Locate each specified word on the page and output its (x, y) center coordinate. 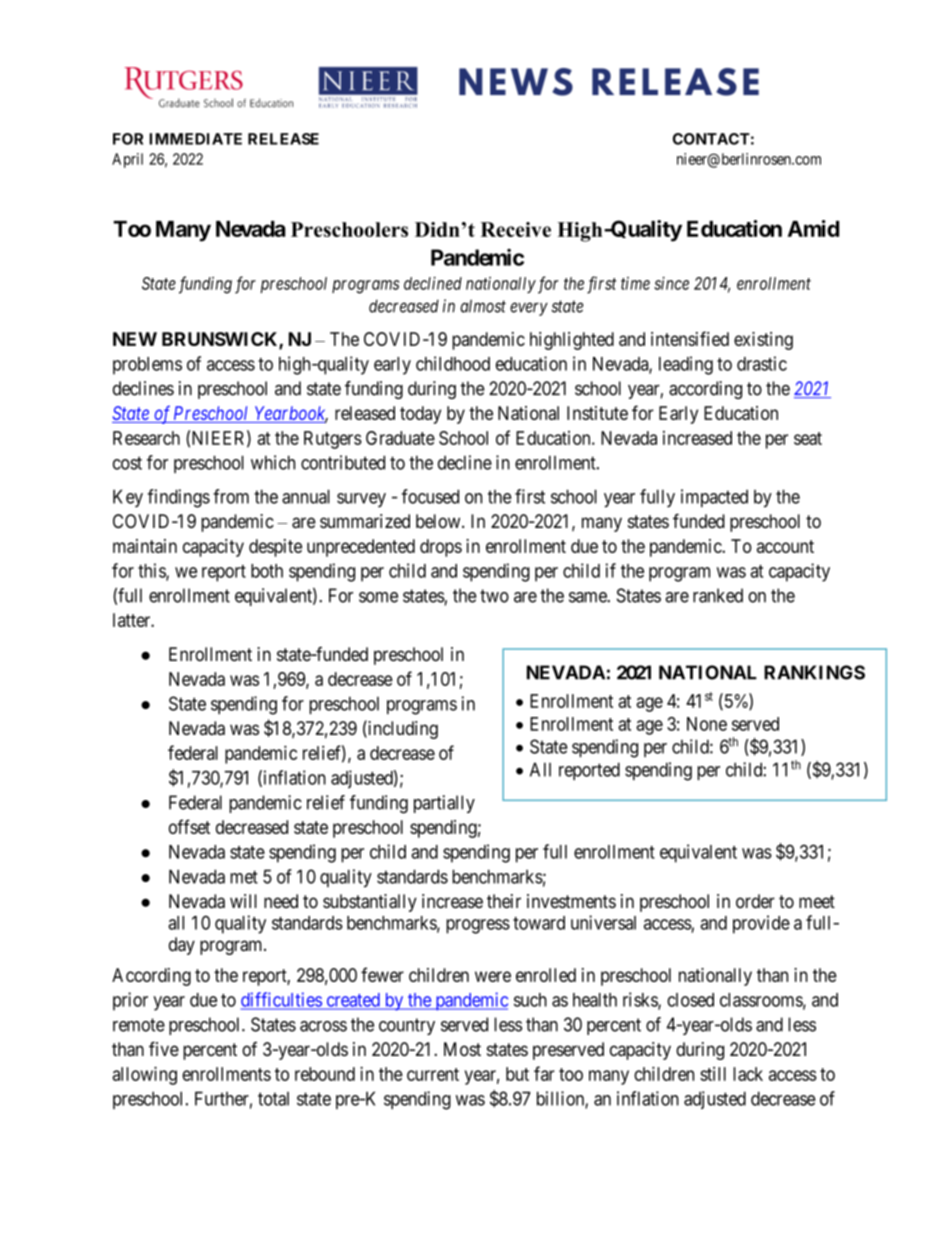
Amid (813, 228)
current (433, 1074)
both (267, 571)
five (164, 1048)
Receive (516, 229)
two (494, 596)
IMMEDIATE (195, 139)
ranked (718, 595)
